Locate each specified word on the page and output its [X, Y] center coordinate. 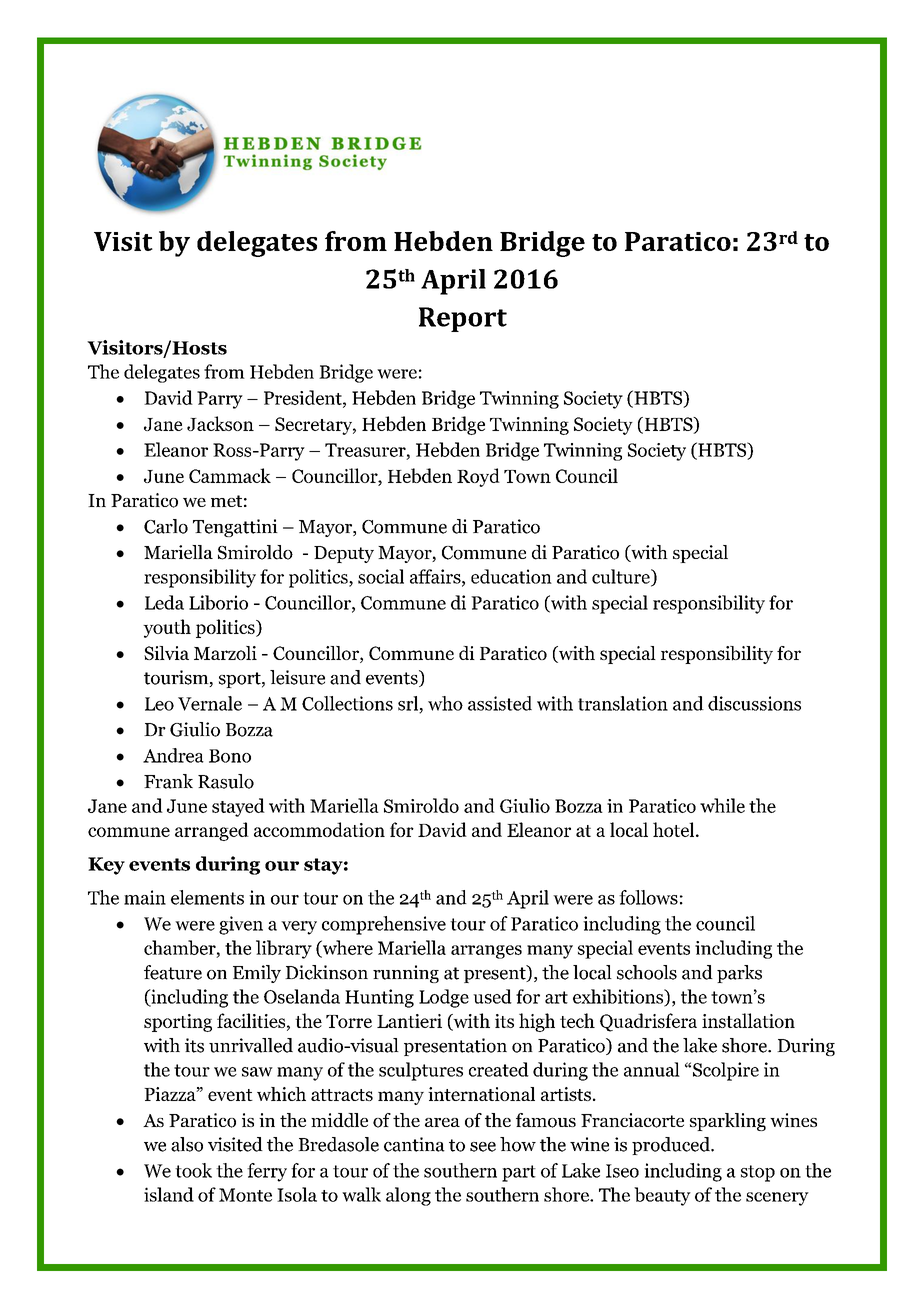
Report [463, 319]
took [193, 1170]
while [722, 805]
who [445, 703]
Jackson [220, 423]
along [408, 1196]
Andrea [173, 755]
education [511, 576]
